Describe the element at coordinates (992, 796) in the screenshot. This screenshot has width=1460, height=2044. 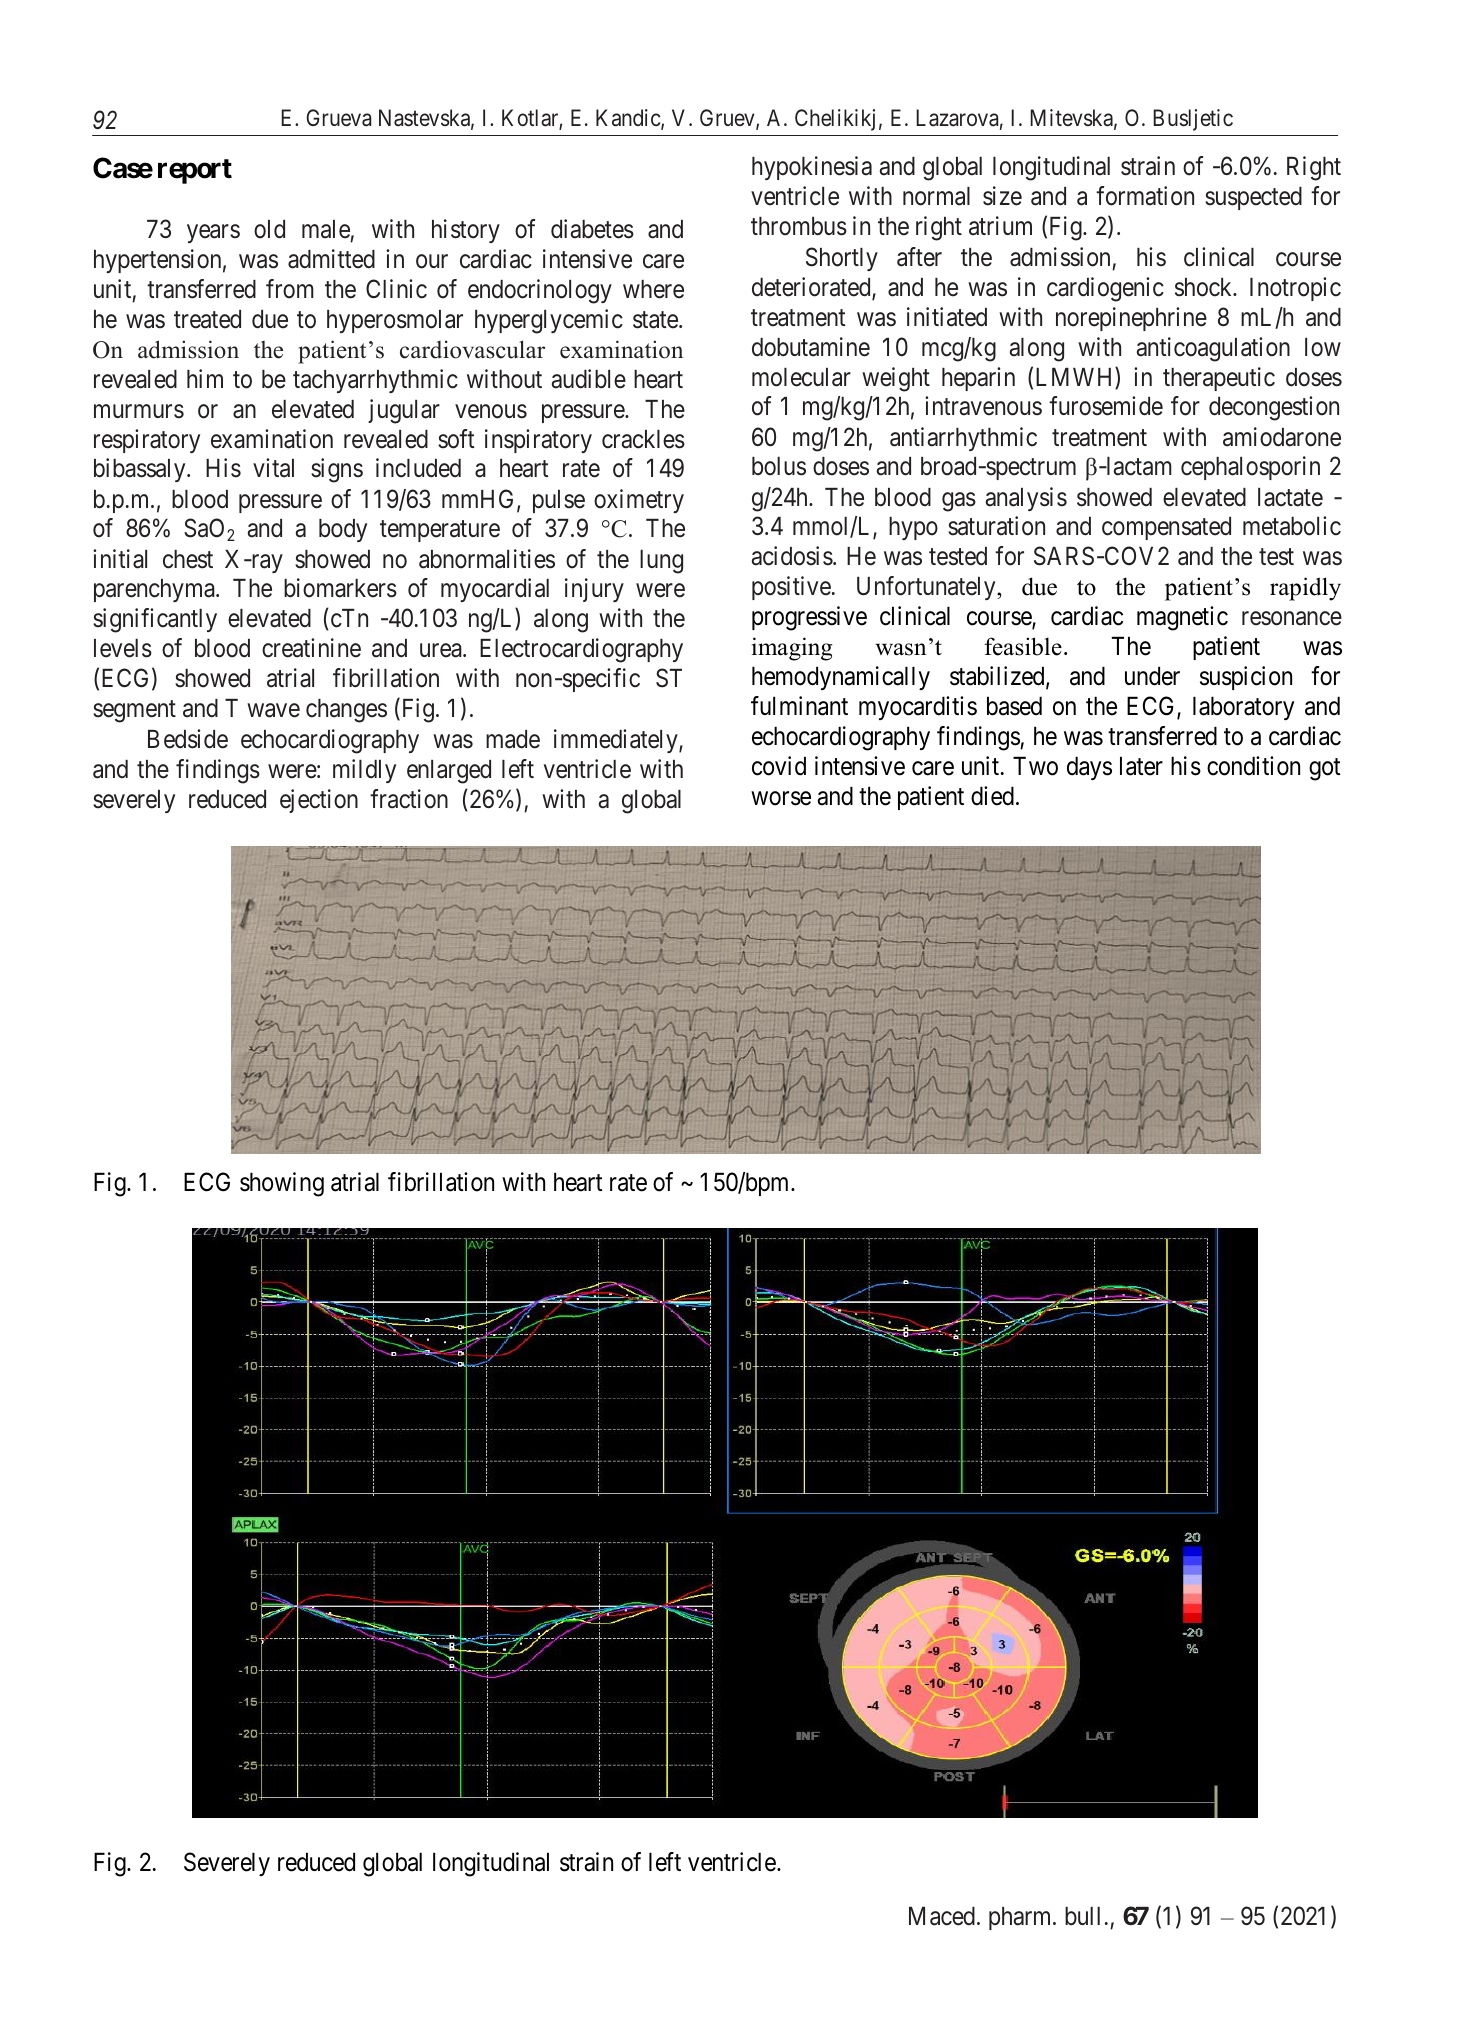
I see `died` at that location.
